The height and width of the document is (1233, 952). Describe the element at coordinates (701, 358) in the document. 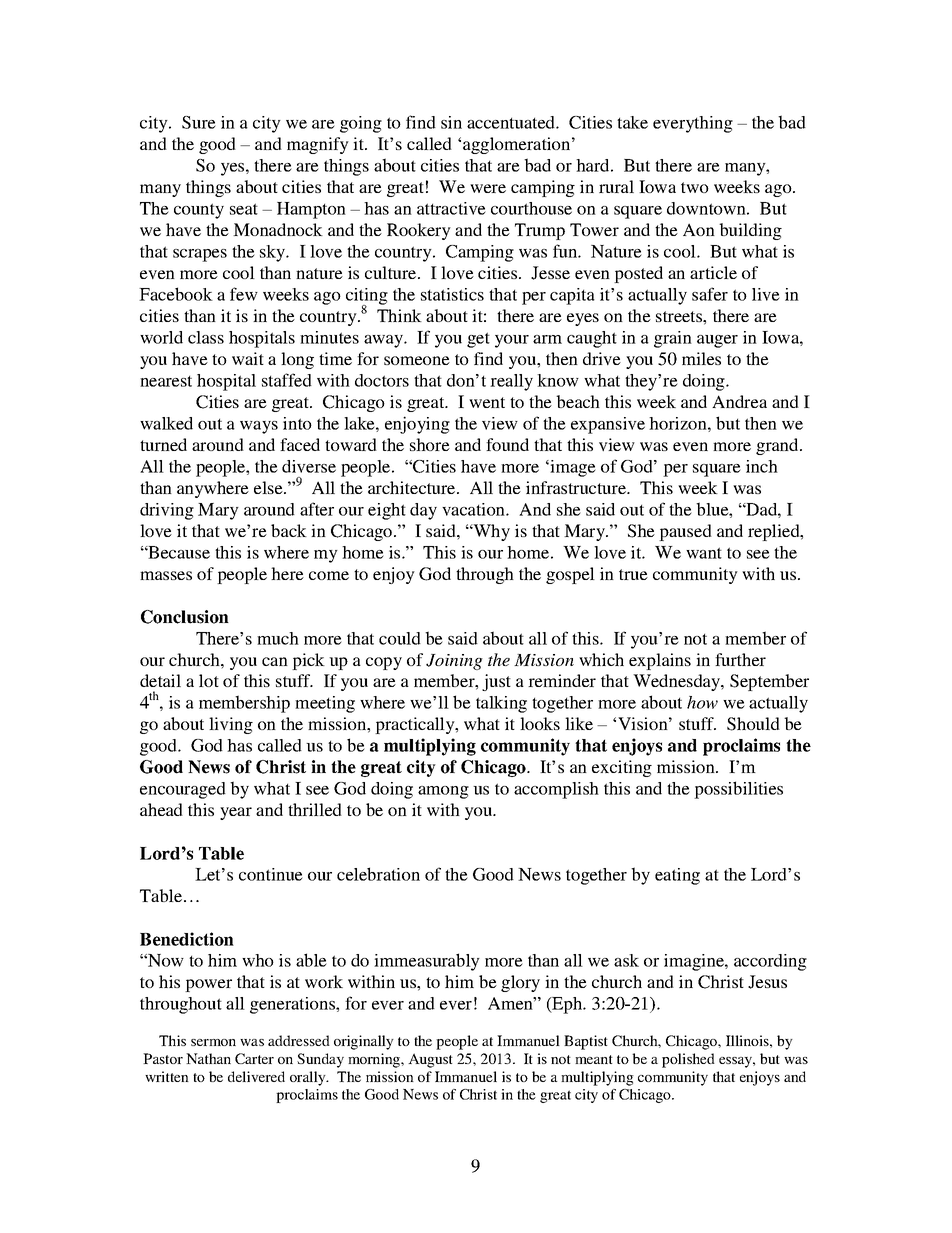

I see `miles` at that location.
